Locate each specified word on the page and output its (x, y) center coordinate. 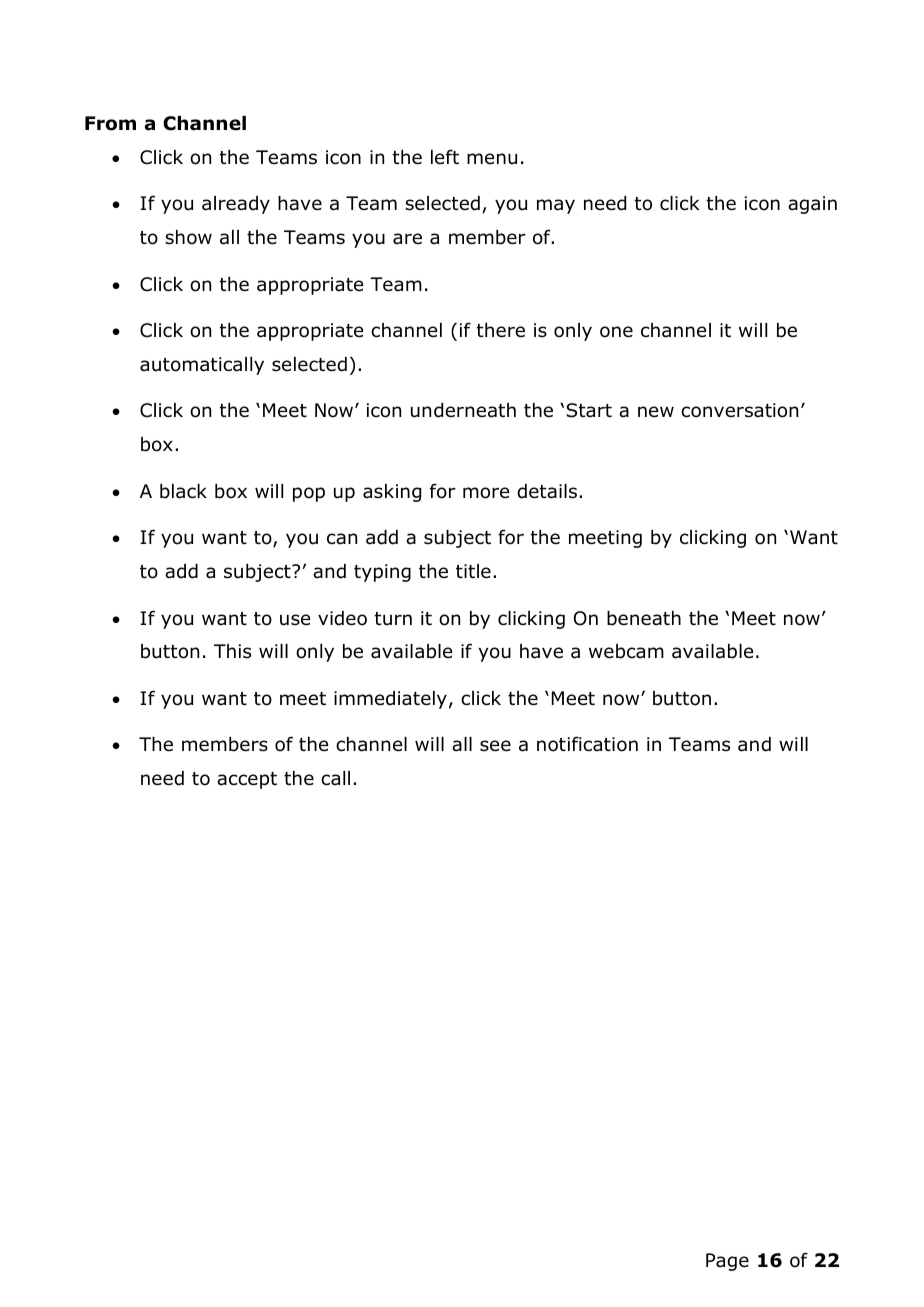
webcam (626, 651)
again (812, 205)
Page (727, 1262)
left (445, 157)
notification (587, 744)
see (495, 746)
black (183, 491)
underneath (463, 410)
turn (393, 619)
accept (247, 780)
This (232, 651)
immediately (390, 700)
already (236, 205)
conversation (739, 410)
